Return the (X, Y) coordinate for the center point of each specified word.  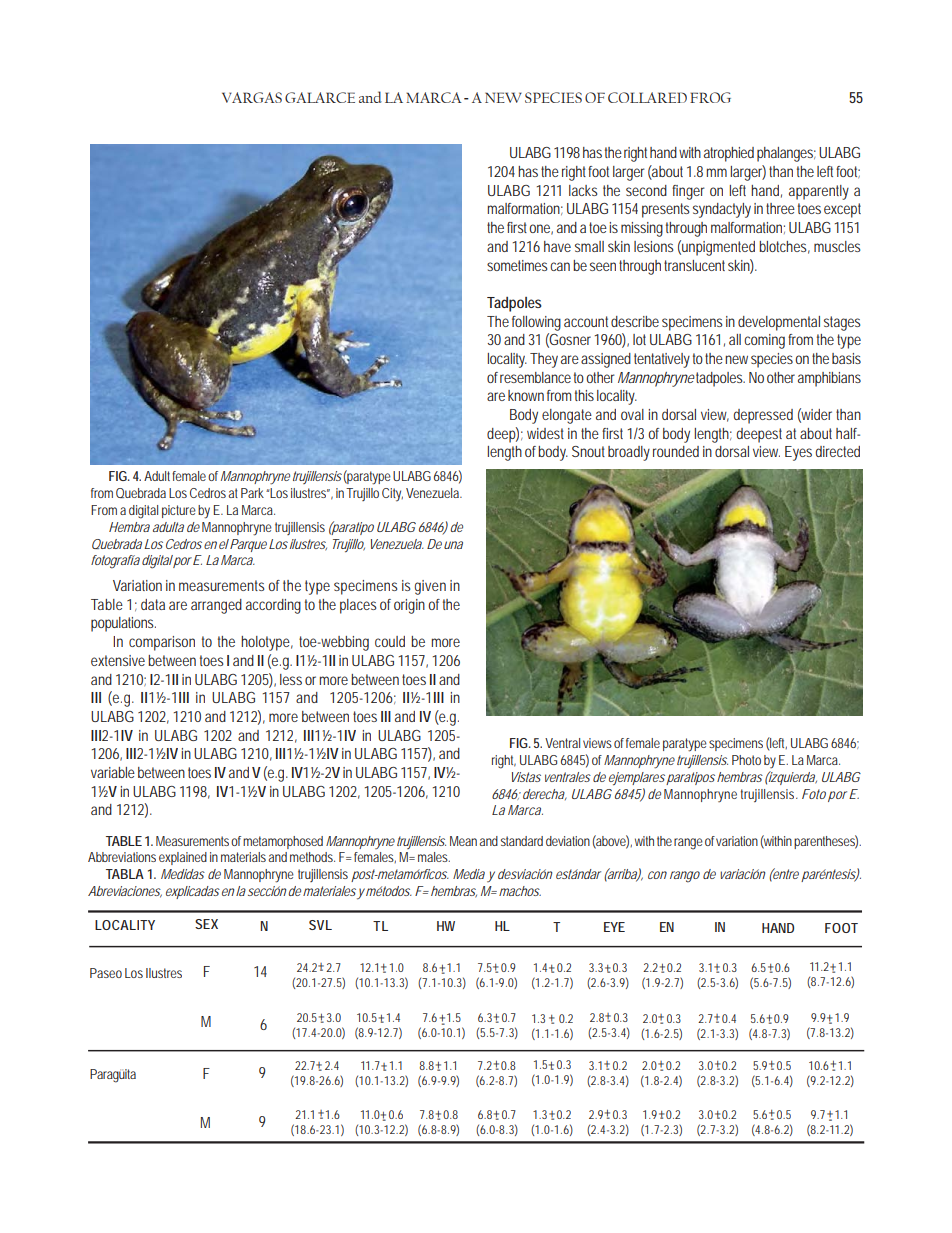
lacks (583, 190)
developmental (779, 323)
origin (411, 606)
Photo (746, 760)
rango (685, 877)
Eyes (798, 453)
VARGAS (252, 97)
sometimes (519, 265)
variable (113, 772)
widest (545, 433)
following (536, 323)
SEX (206, 924)
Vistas (526, 777)
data (153, 604)
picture (179, 511)
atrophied (729, 154)
